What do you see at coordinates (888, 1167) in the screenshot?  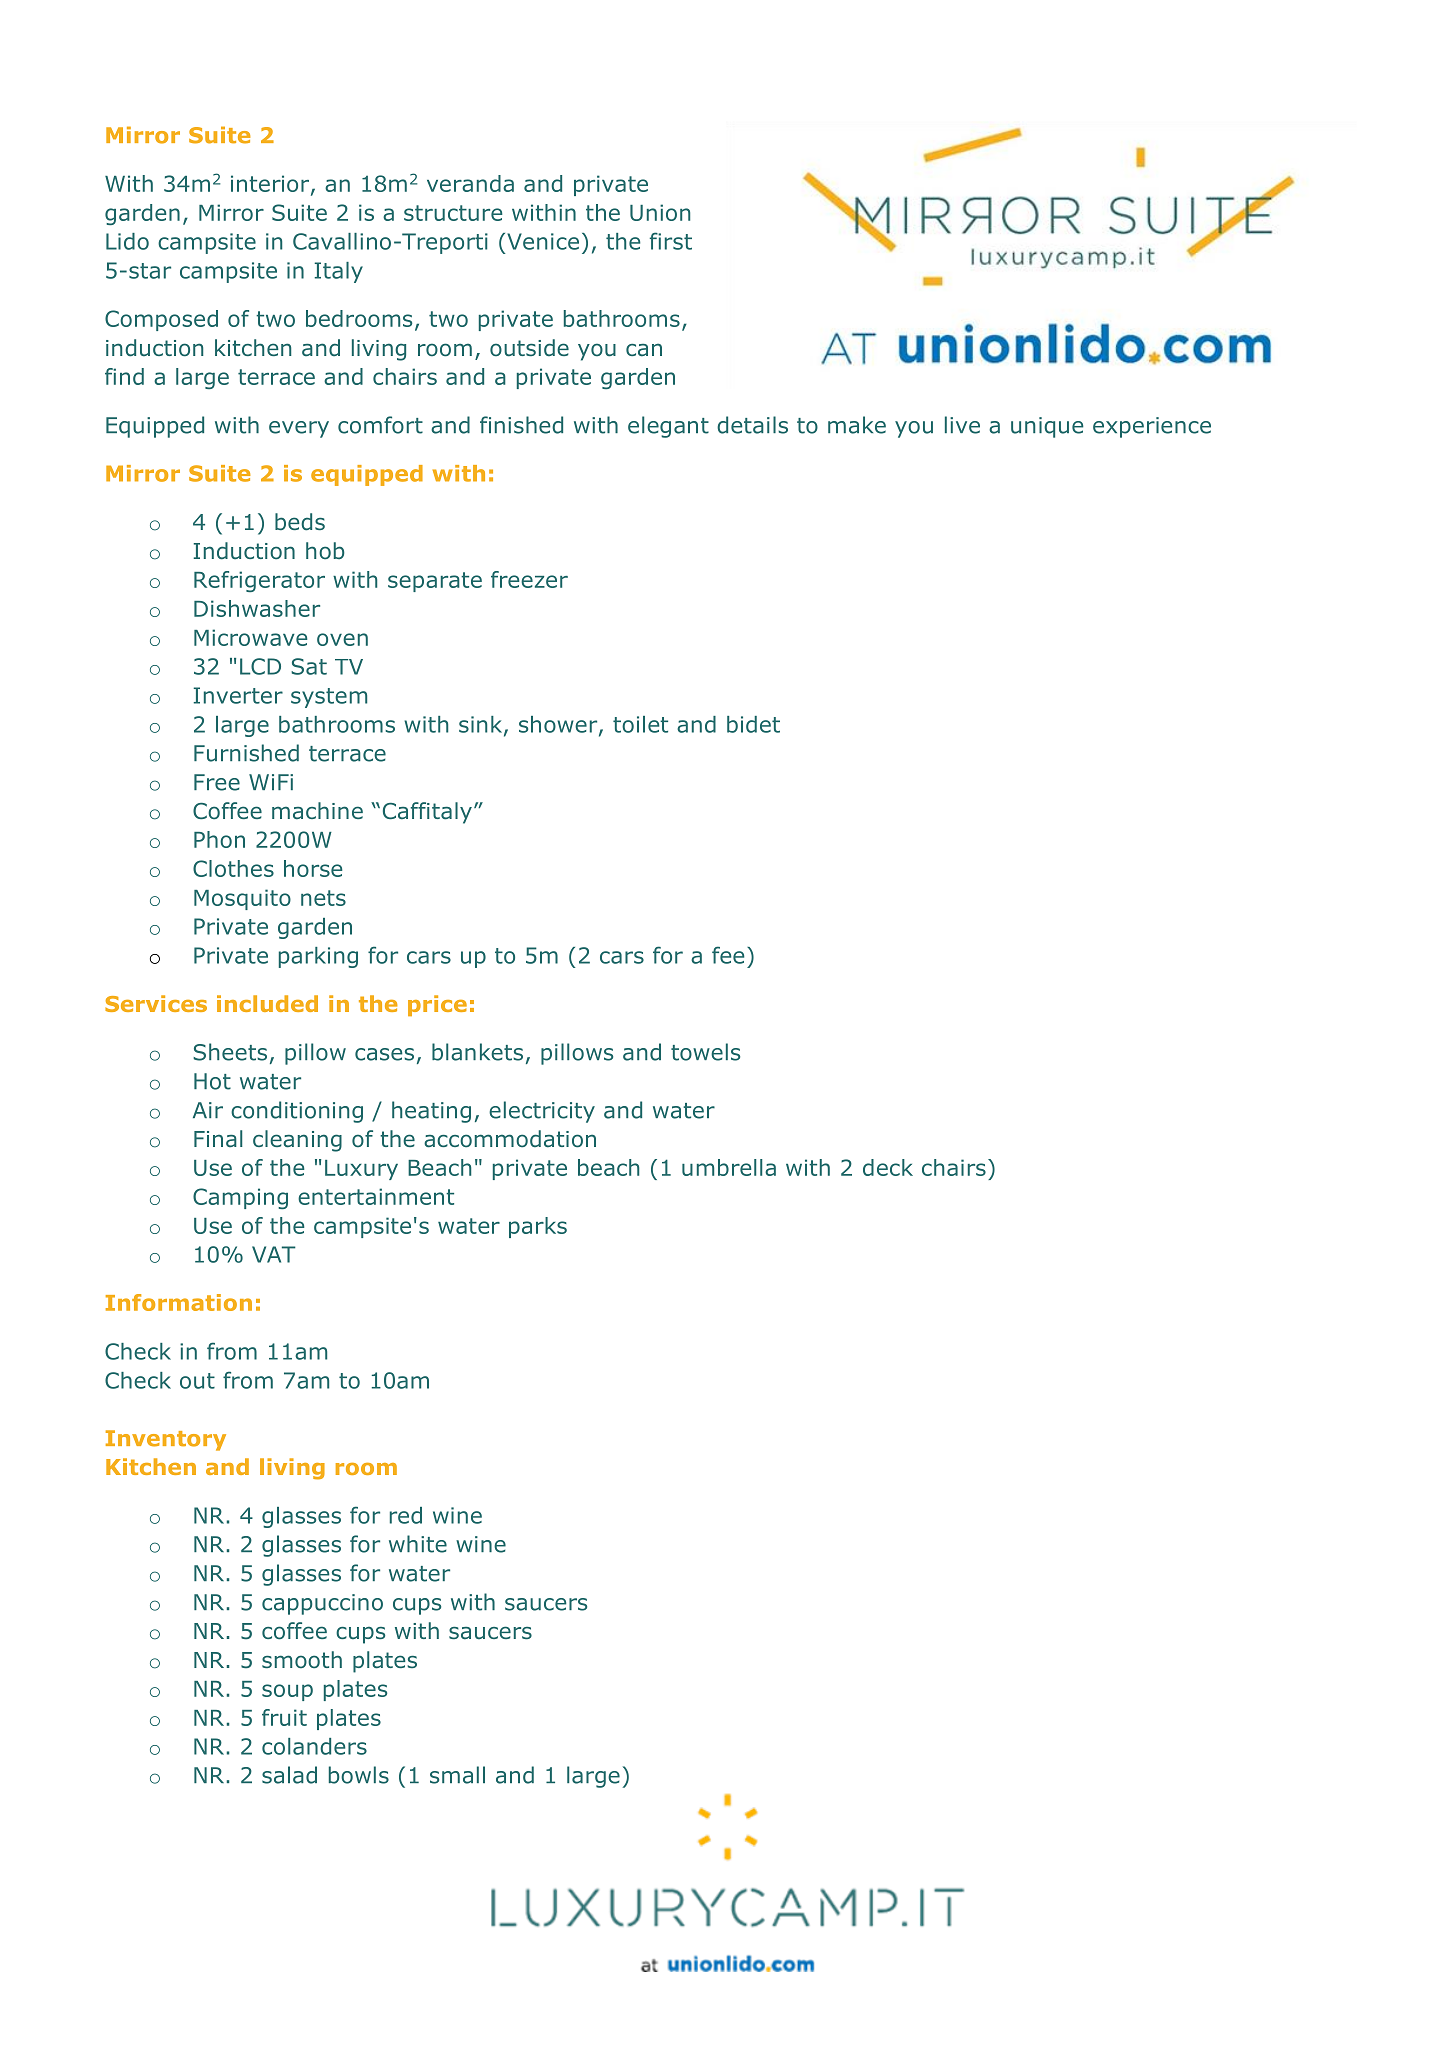 I see `deck` at bounding box center [888, 1167].
